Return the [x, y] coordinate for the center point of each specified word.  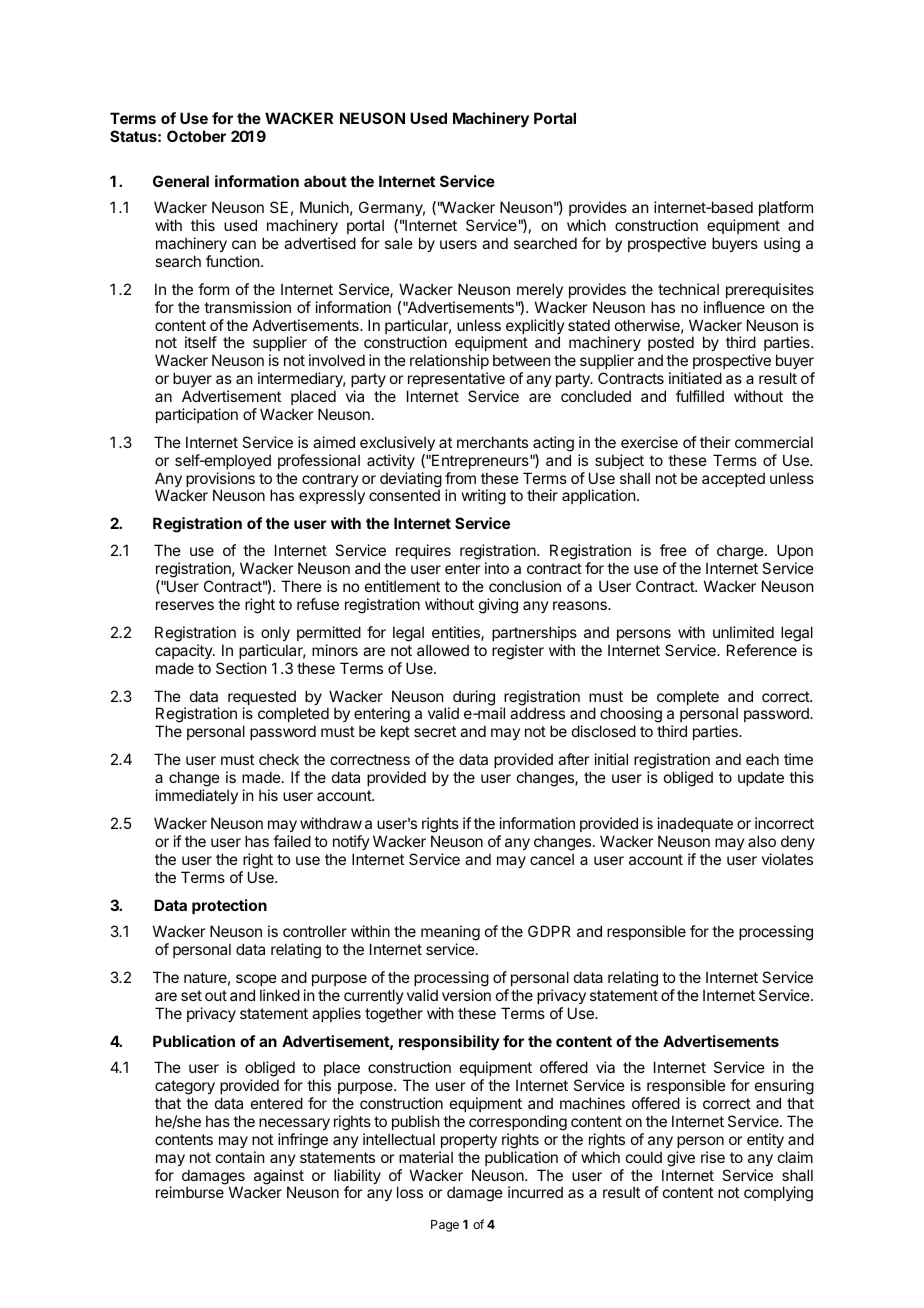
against [279, 1178]
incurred [535, 1192]
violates [787, 859]
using [782, 245]
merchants [492, 442]
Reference [762, 650]
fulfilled [700, 396]
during [474, 699]
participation [197, 415]
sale [399, 243]
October [196, 136]
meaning [450, 934]
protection [229, 906]
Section [241, 668]
